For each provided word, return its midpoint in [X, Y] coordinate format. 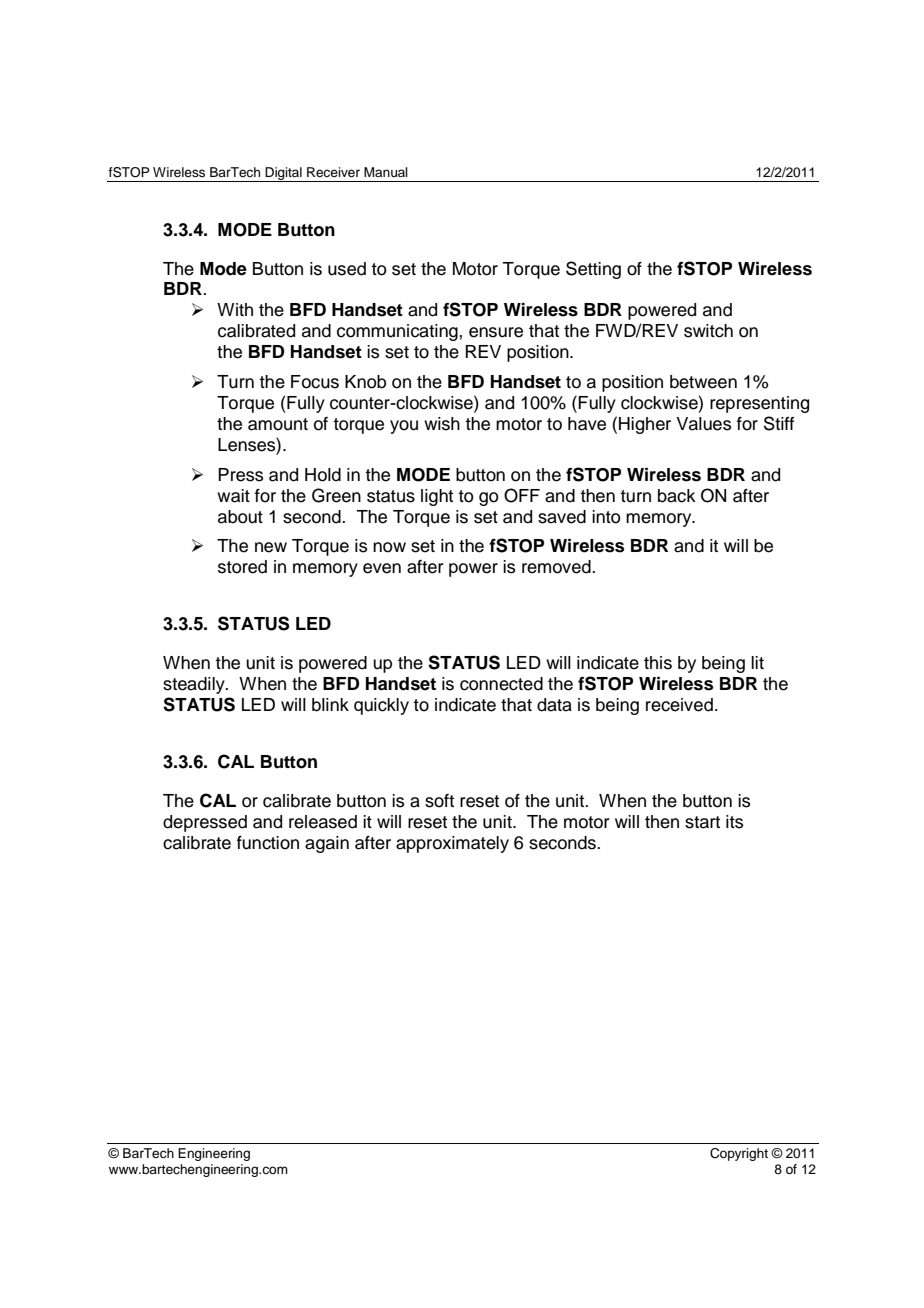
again [327, 844]
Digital [283, 174]
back [677, 496]
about [240, 517]
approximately [452, 844]
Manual [386, 172]
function [268, 843]
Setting [593, 270]
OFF [522, 495]
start [702, 822]
